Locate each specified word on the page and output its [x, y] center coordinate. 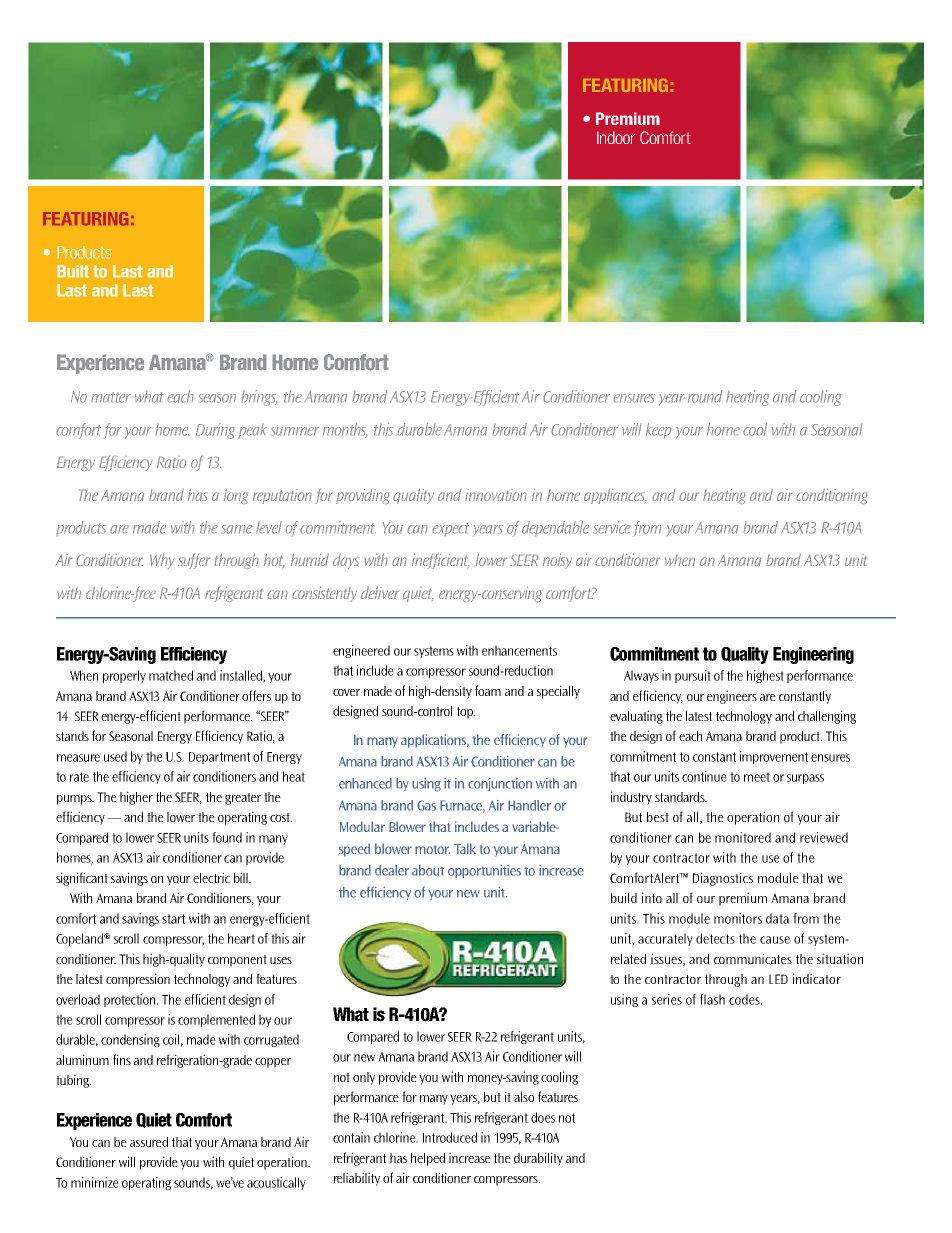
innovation [496, 495]
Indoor [616, 137]
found [227, 837]
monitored [743, 837]
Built [73, 271]
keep [659, 431]
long [236, 496]
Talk [465, 848]
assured [149, 1142]
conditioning [832, 496]
